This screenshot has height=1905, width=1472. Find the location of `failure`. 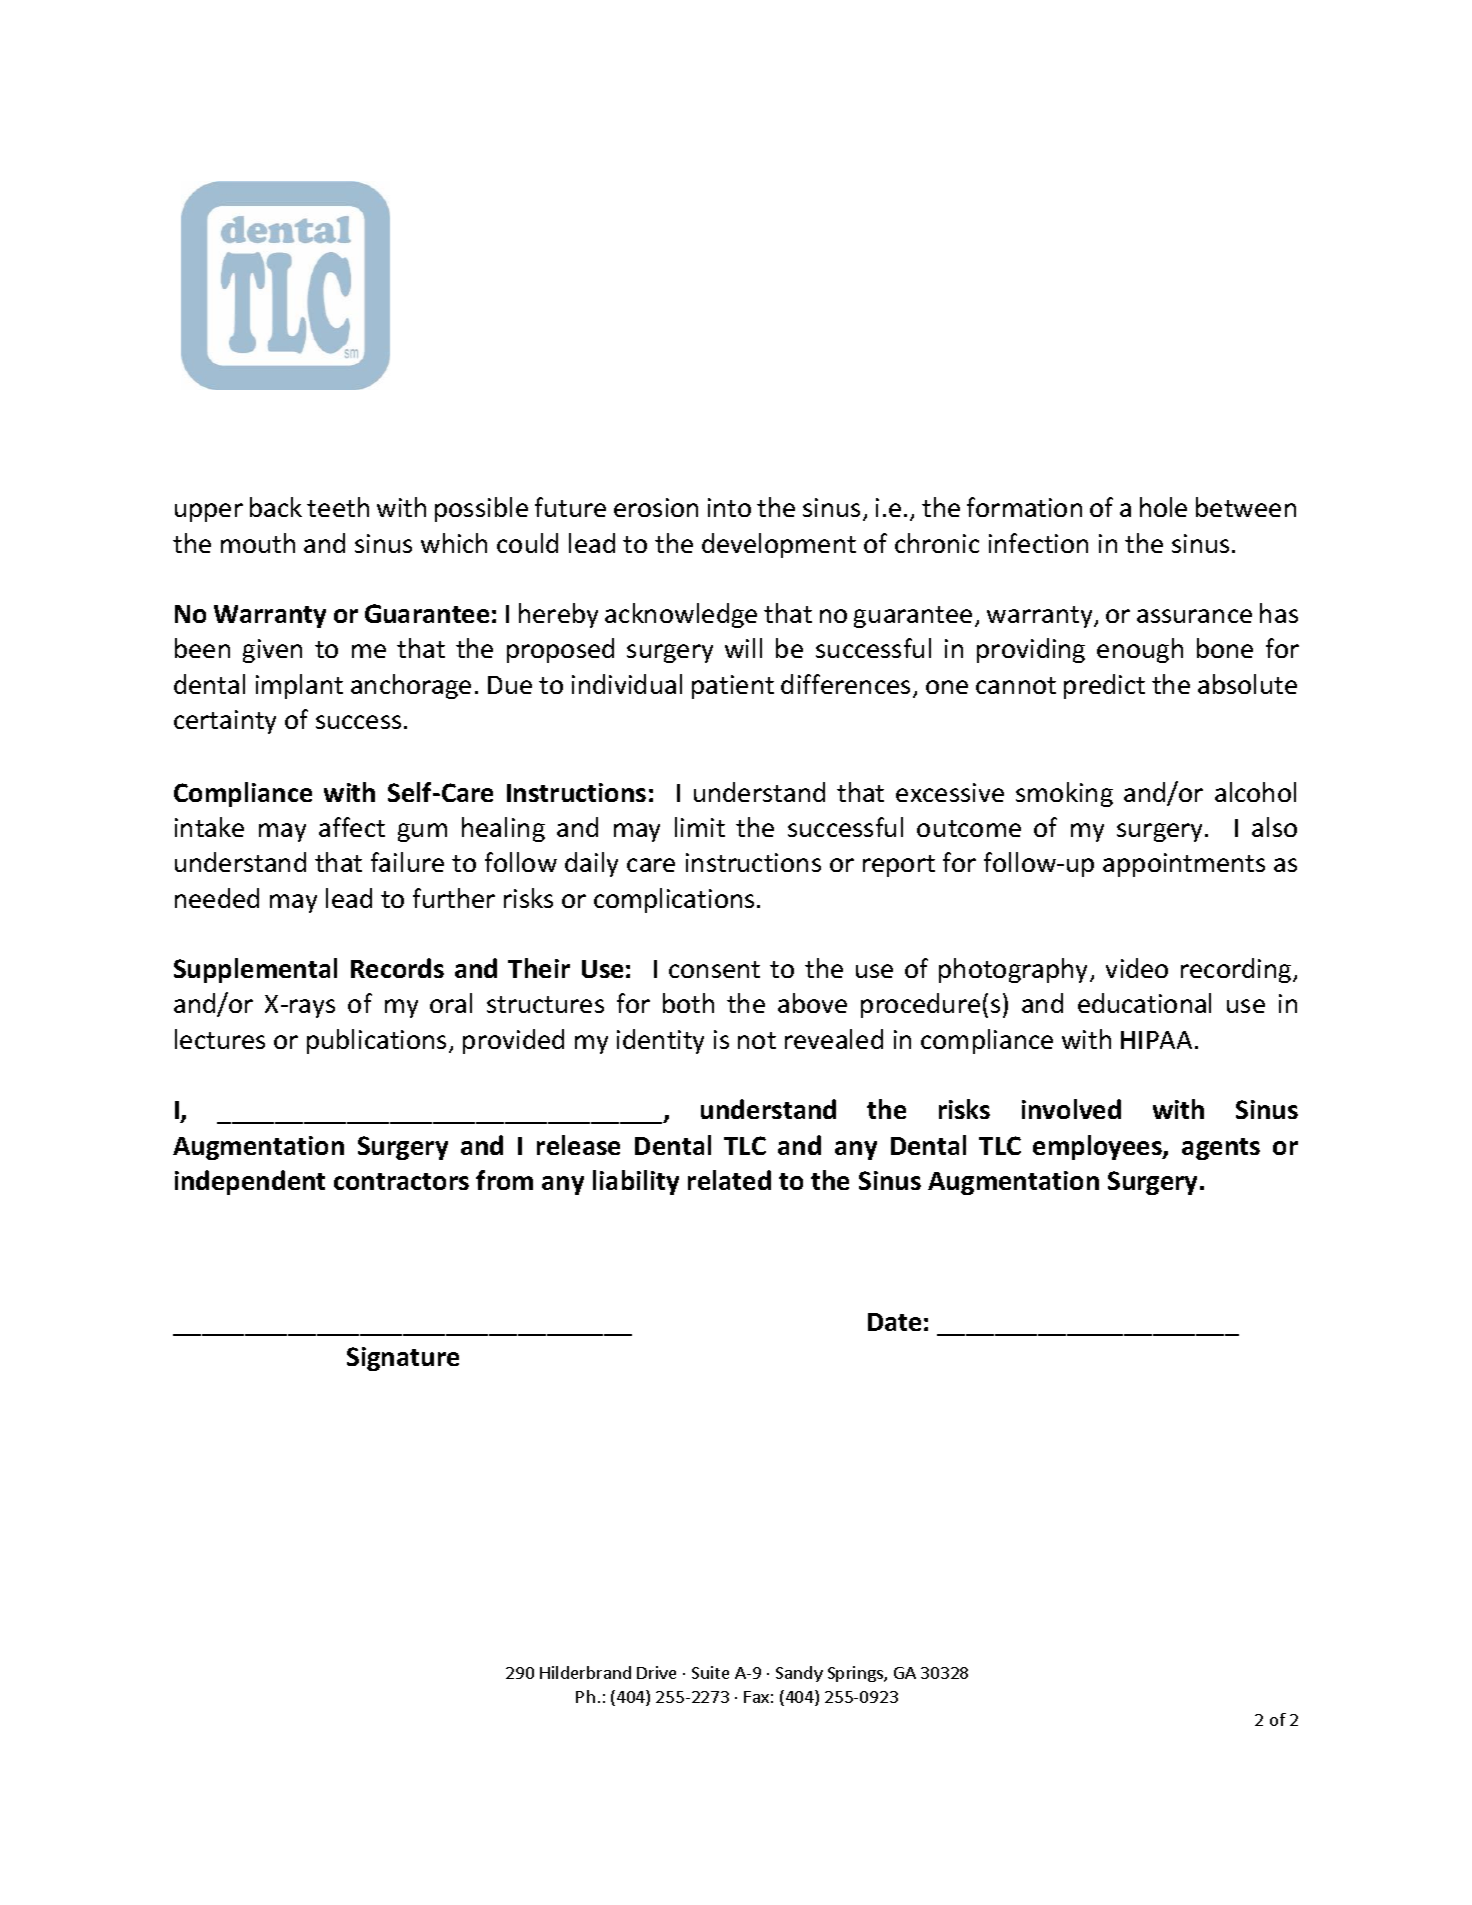

failure is located at coordinates (407, 862).
